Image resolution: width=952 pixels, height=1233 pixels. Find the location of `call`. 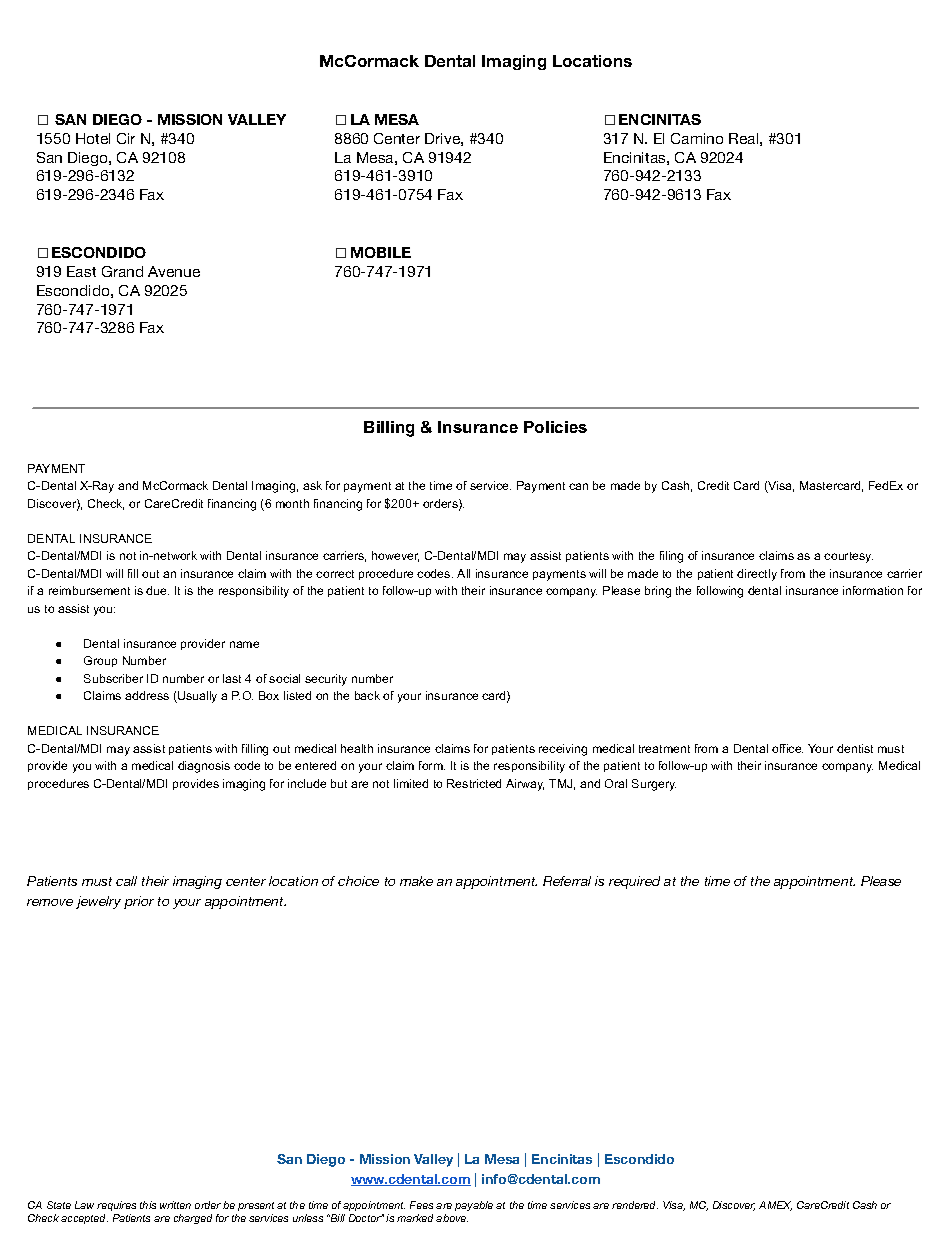

call is located at coordinates (126, 881).
